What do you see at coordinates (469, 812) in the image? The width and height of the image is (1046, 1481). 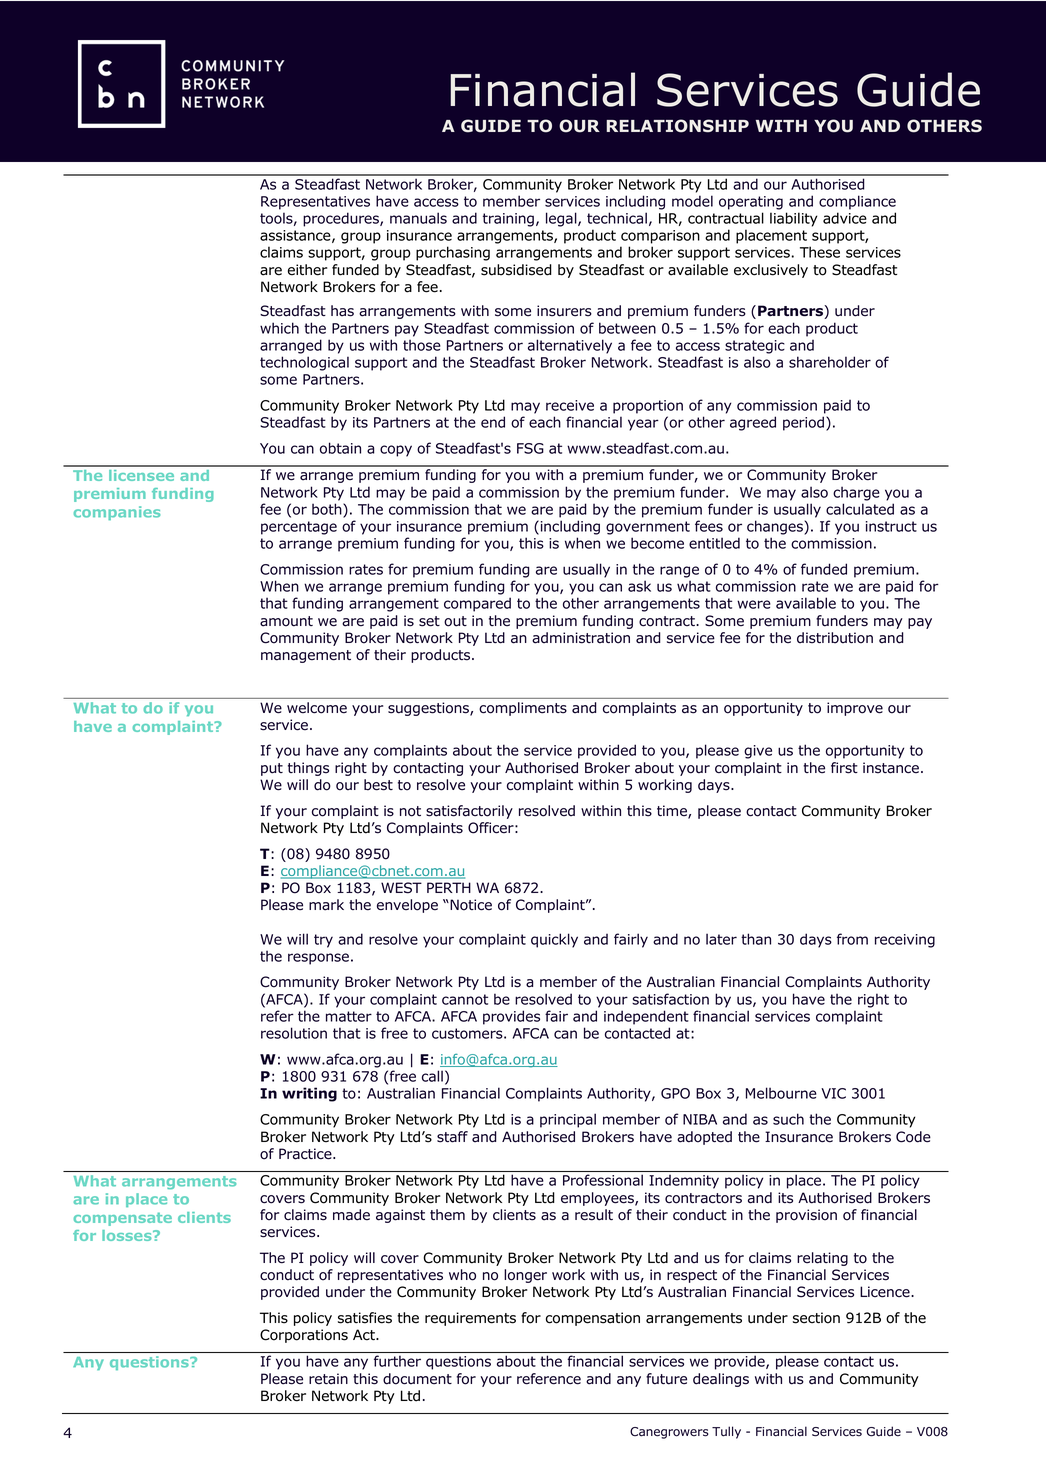 I see `satisfactorily` at bounding box center [469, 812].
